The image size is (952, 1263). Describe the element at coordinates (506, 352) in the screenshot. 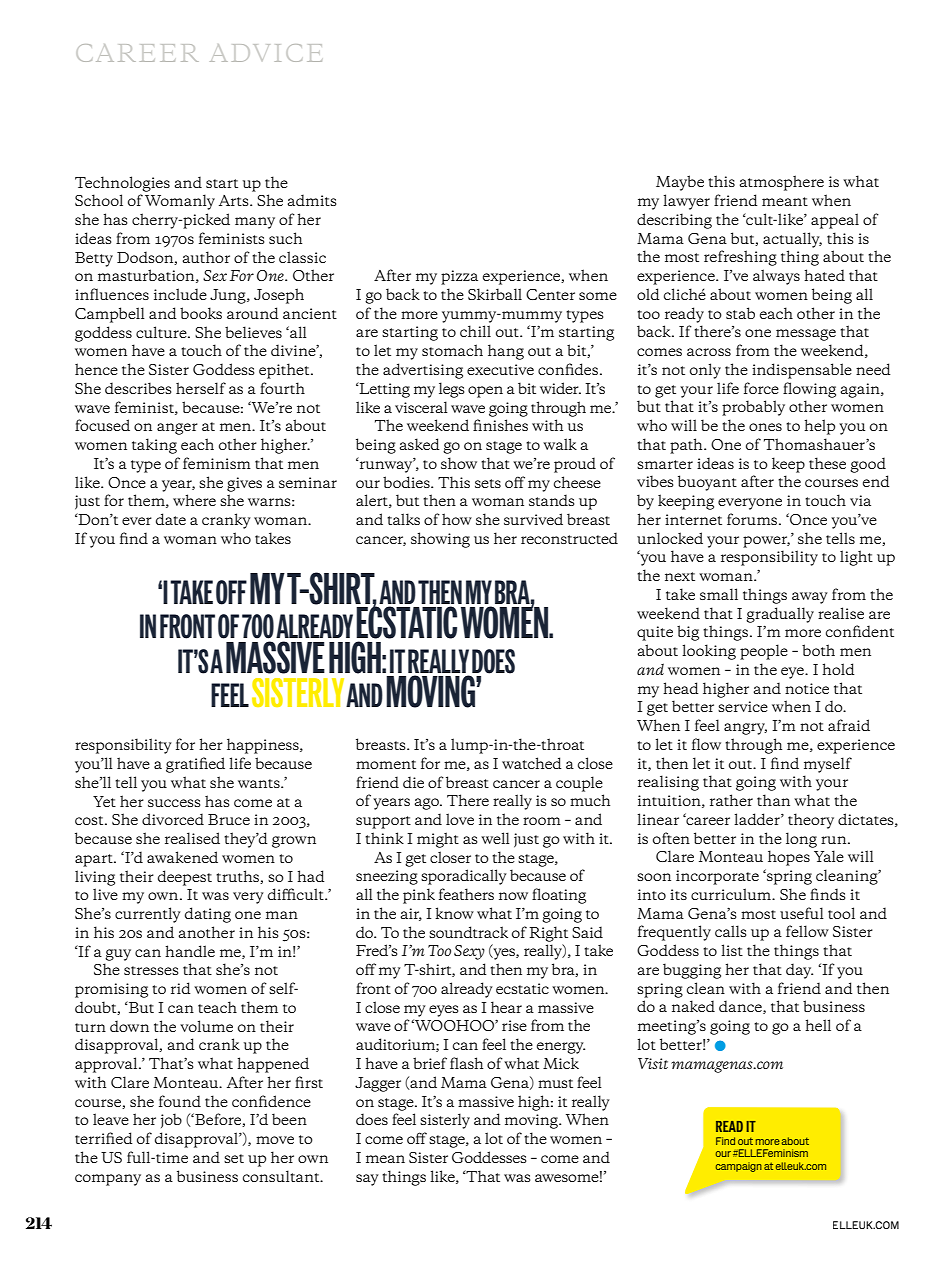

I see `hang` at that location.
